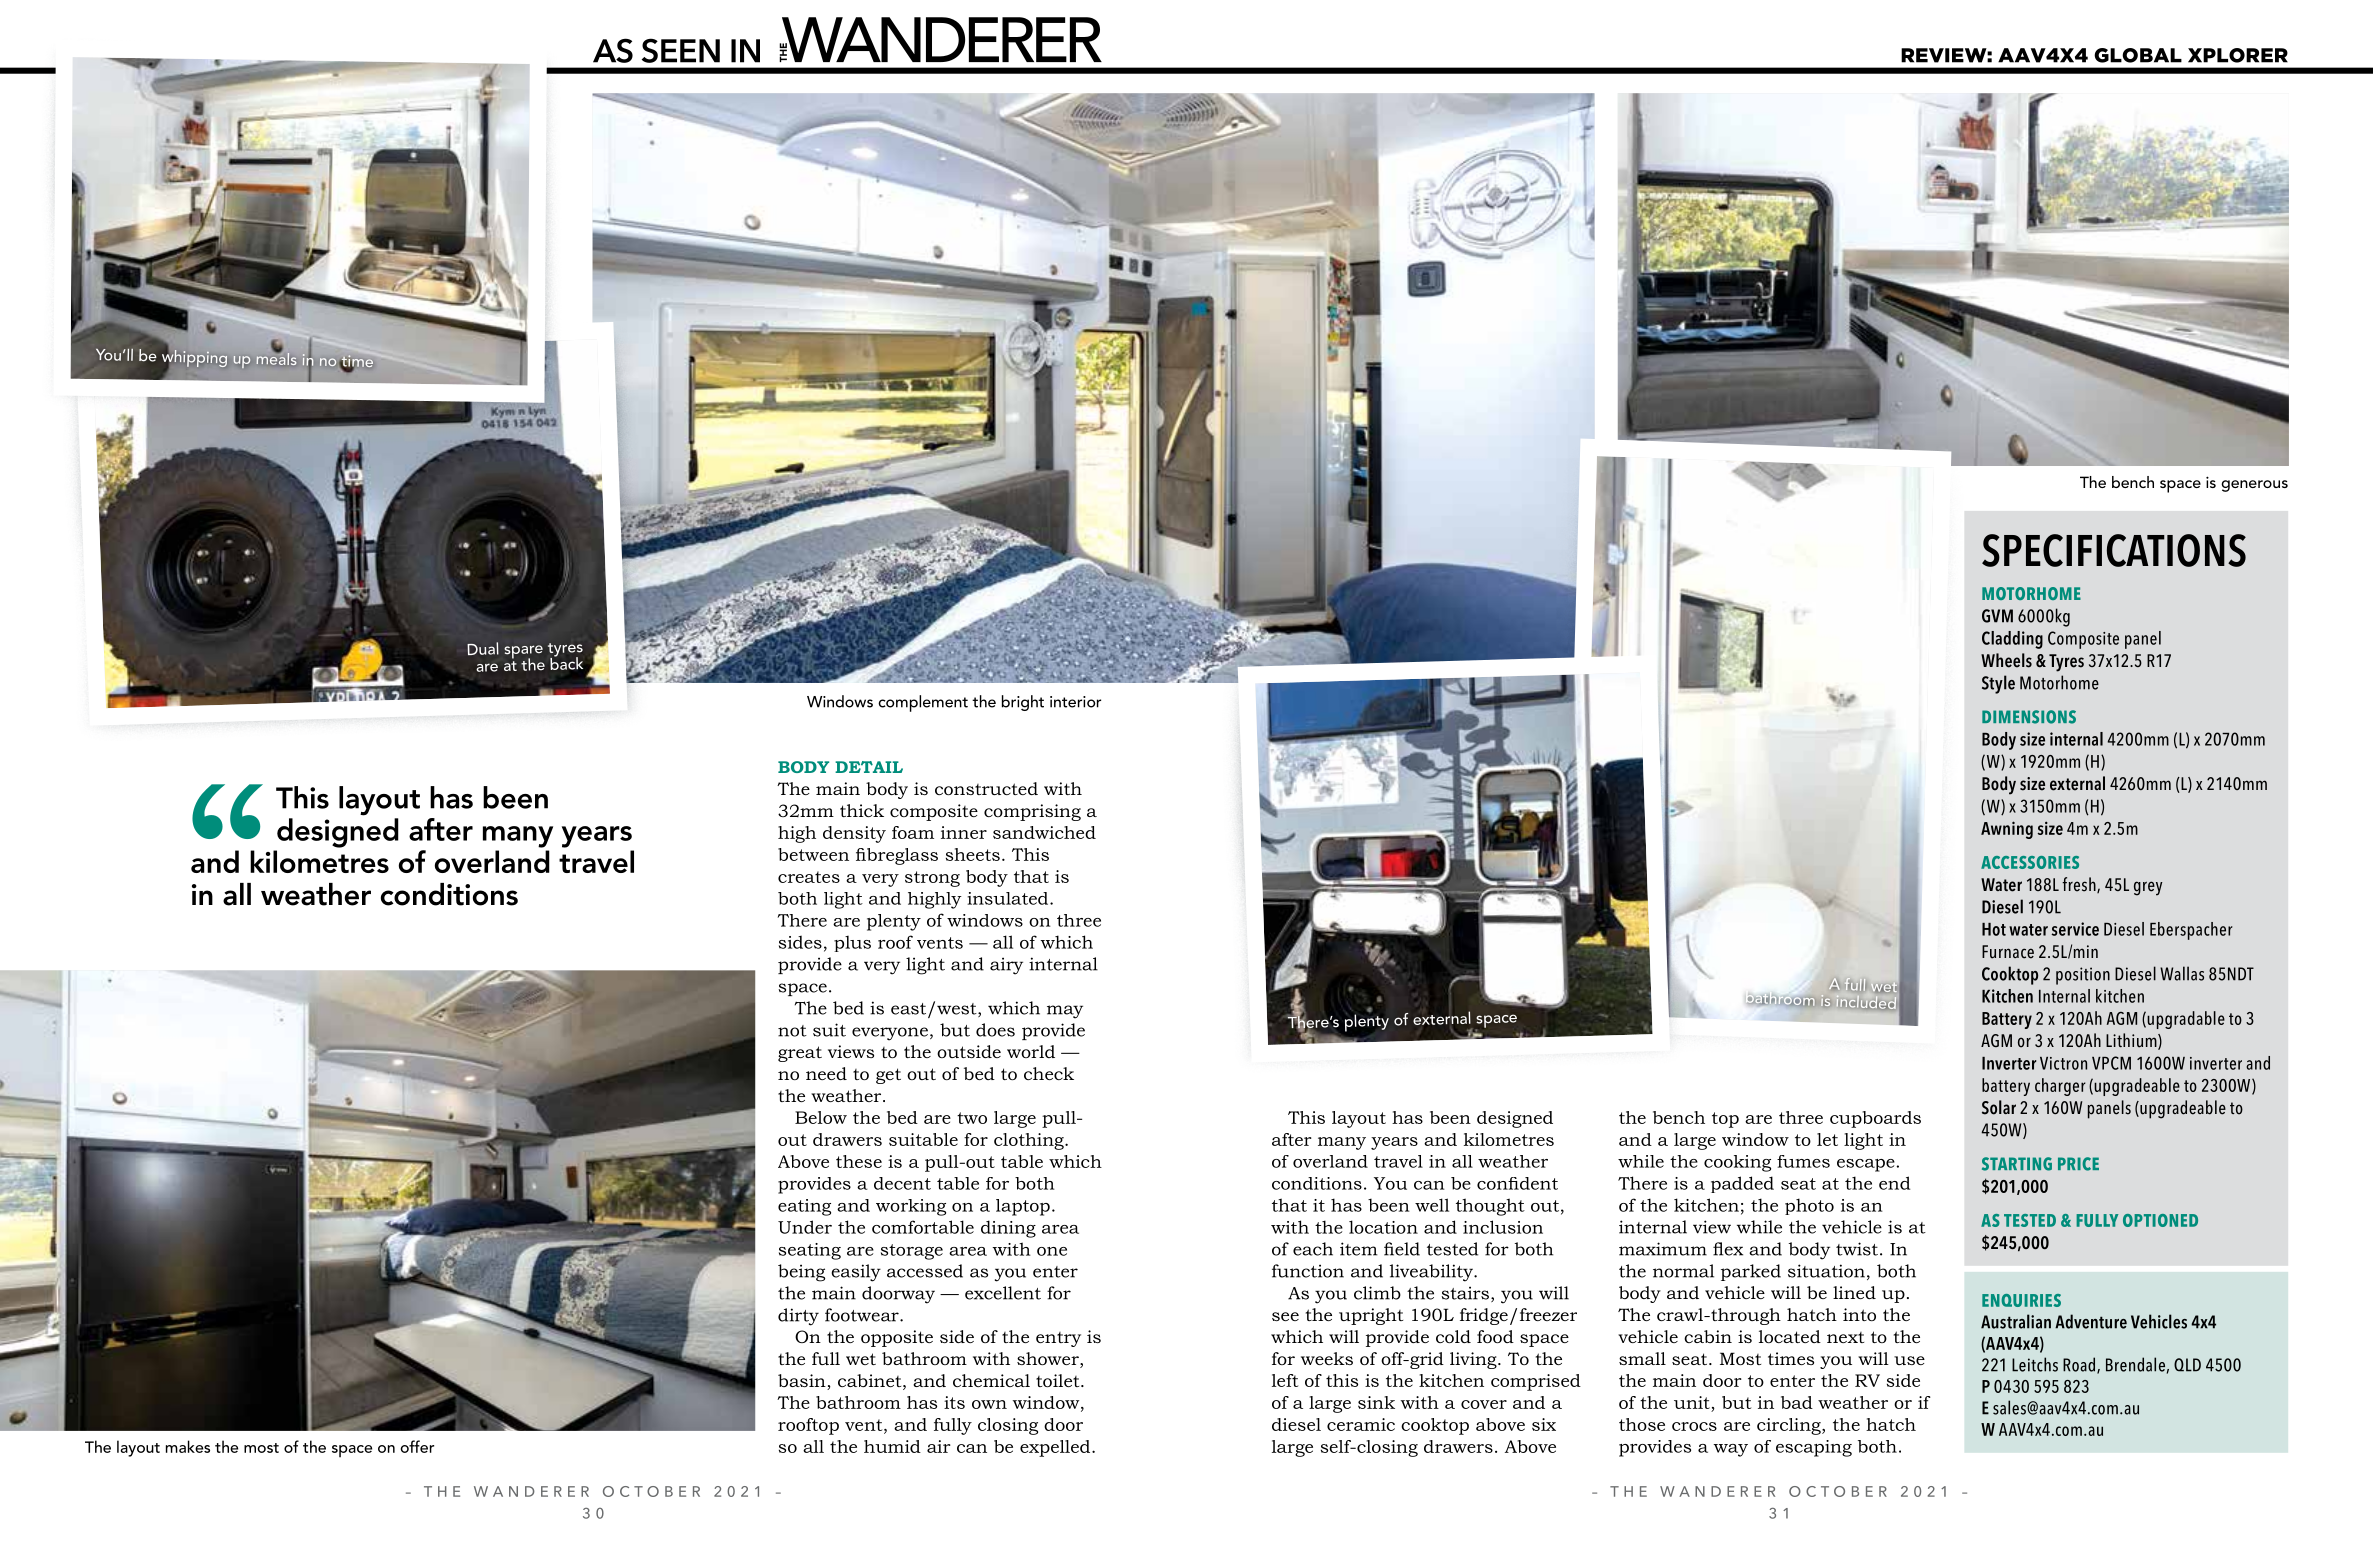  Describe the element at coordinates (2138, 55) in the document. I see `GLOBAL` at that location.
